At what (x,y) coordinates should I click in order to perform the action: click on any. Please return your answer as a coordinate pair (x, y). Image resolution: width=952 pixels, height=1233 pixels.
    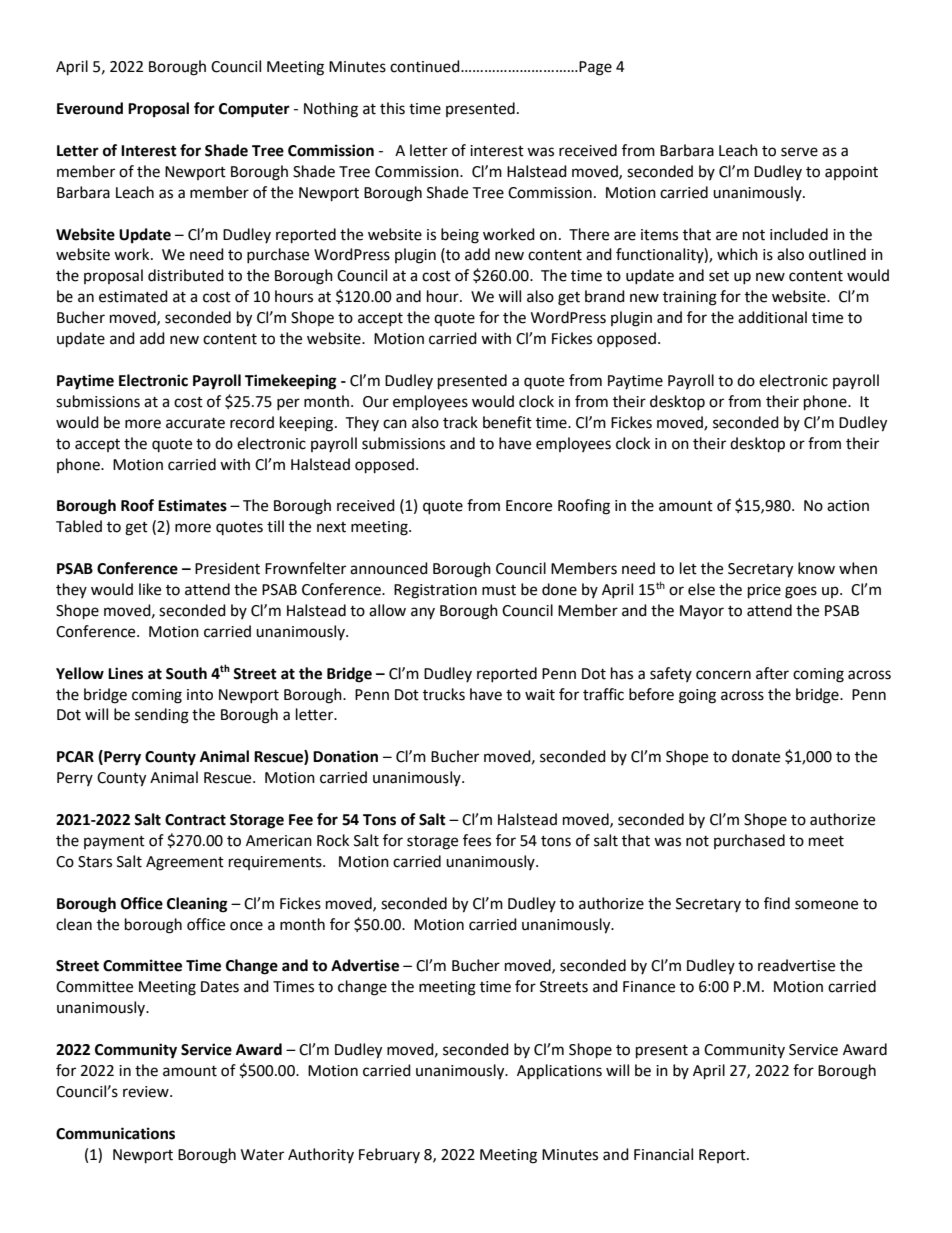
    Looking at the image, I should click on (423, 613).
